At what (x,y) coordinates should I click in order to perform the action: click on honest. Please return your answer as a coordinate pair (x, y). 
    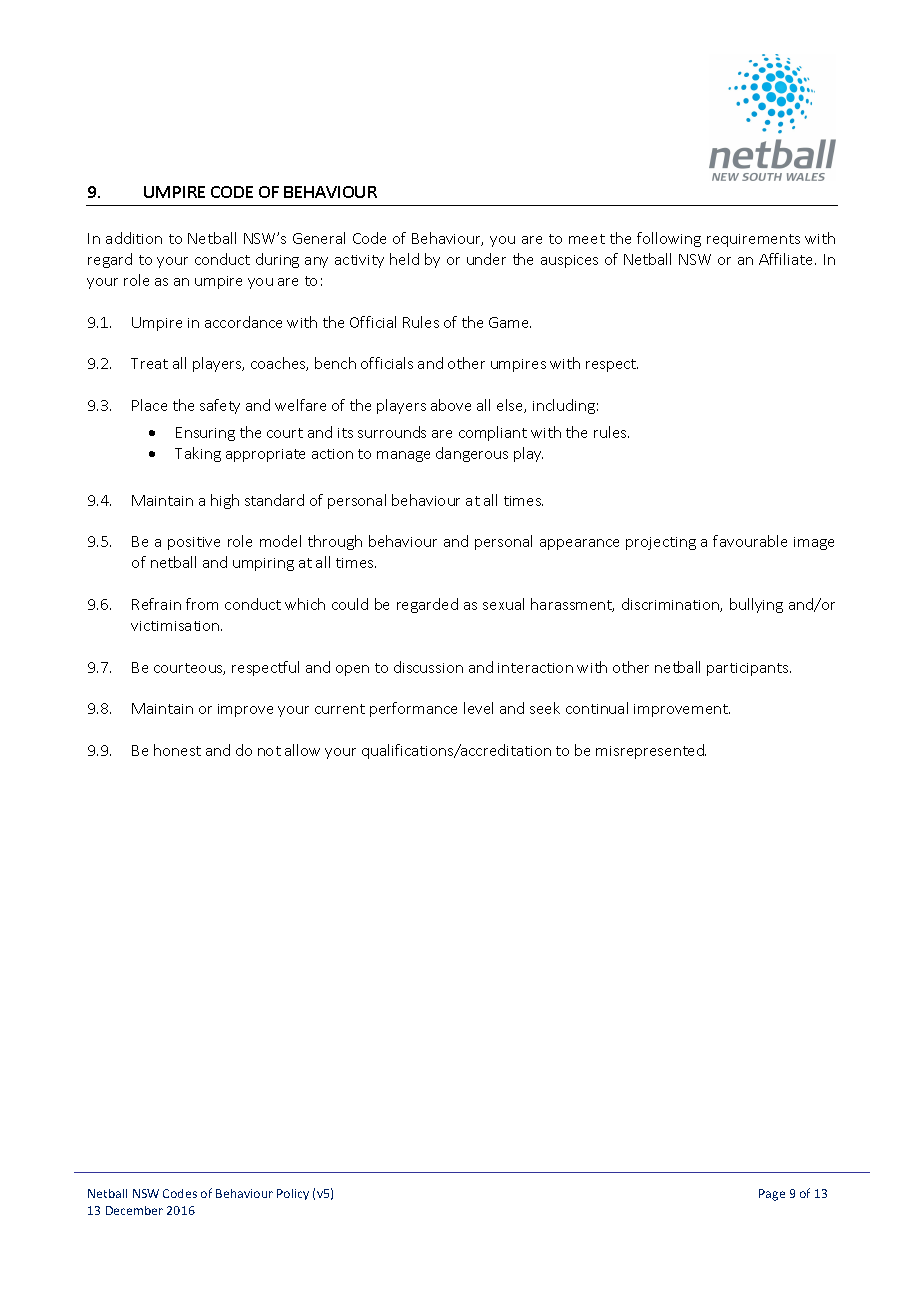
    Looking at the image, I should click on (177, 750).
